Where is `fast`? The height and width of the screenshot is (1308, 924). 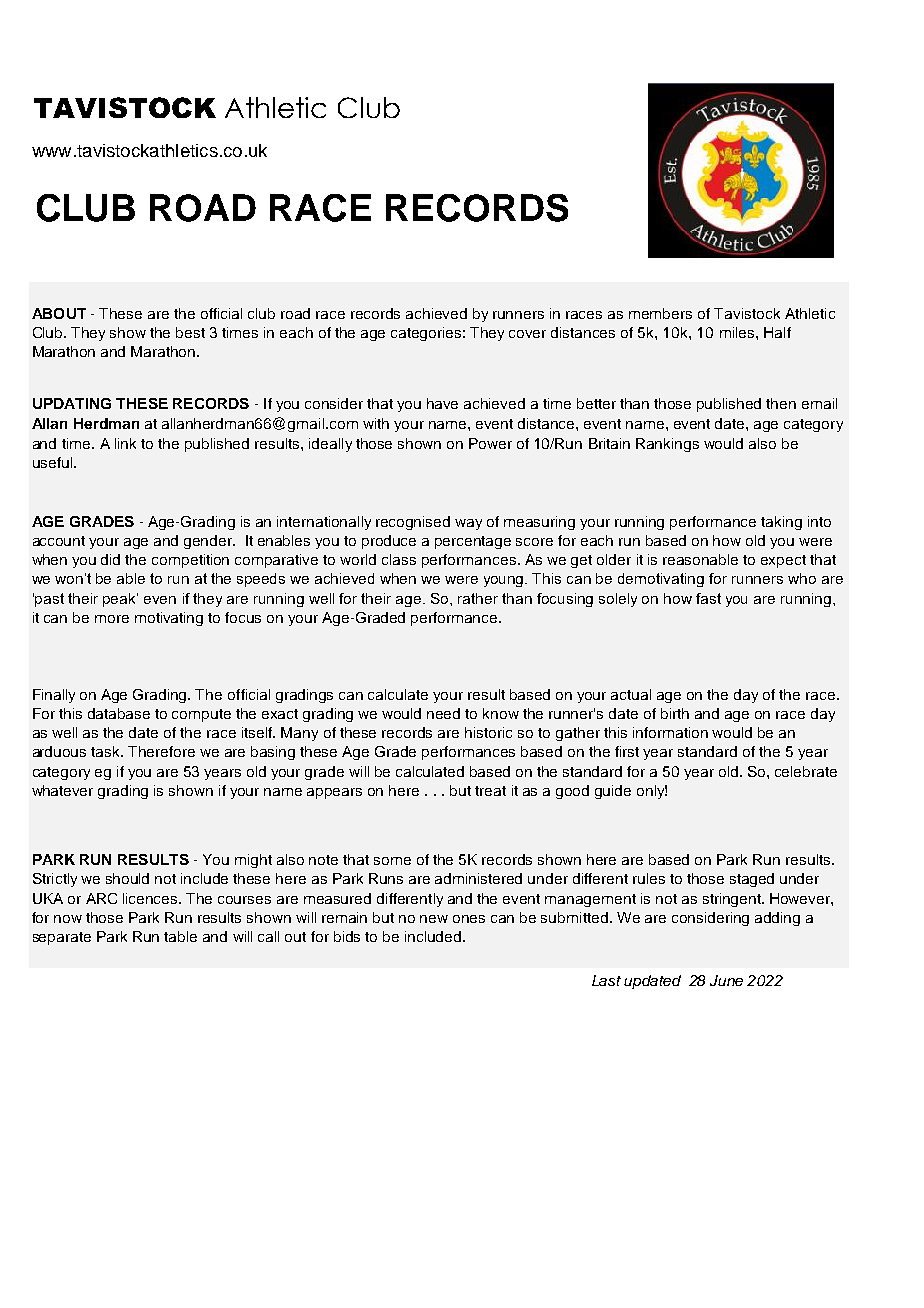 fast is located at coordinates (708, 598).
